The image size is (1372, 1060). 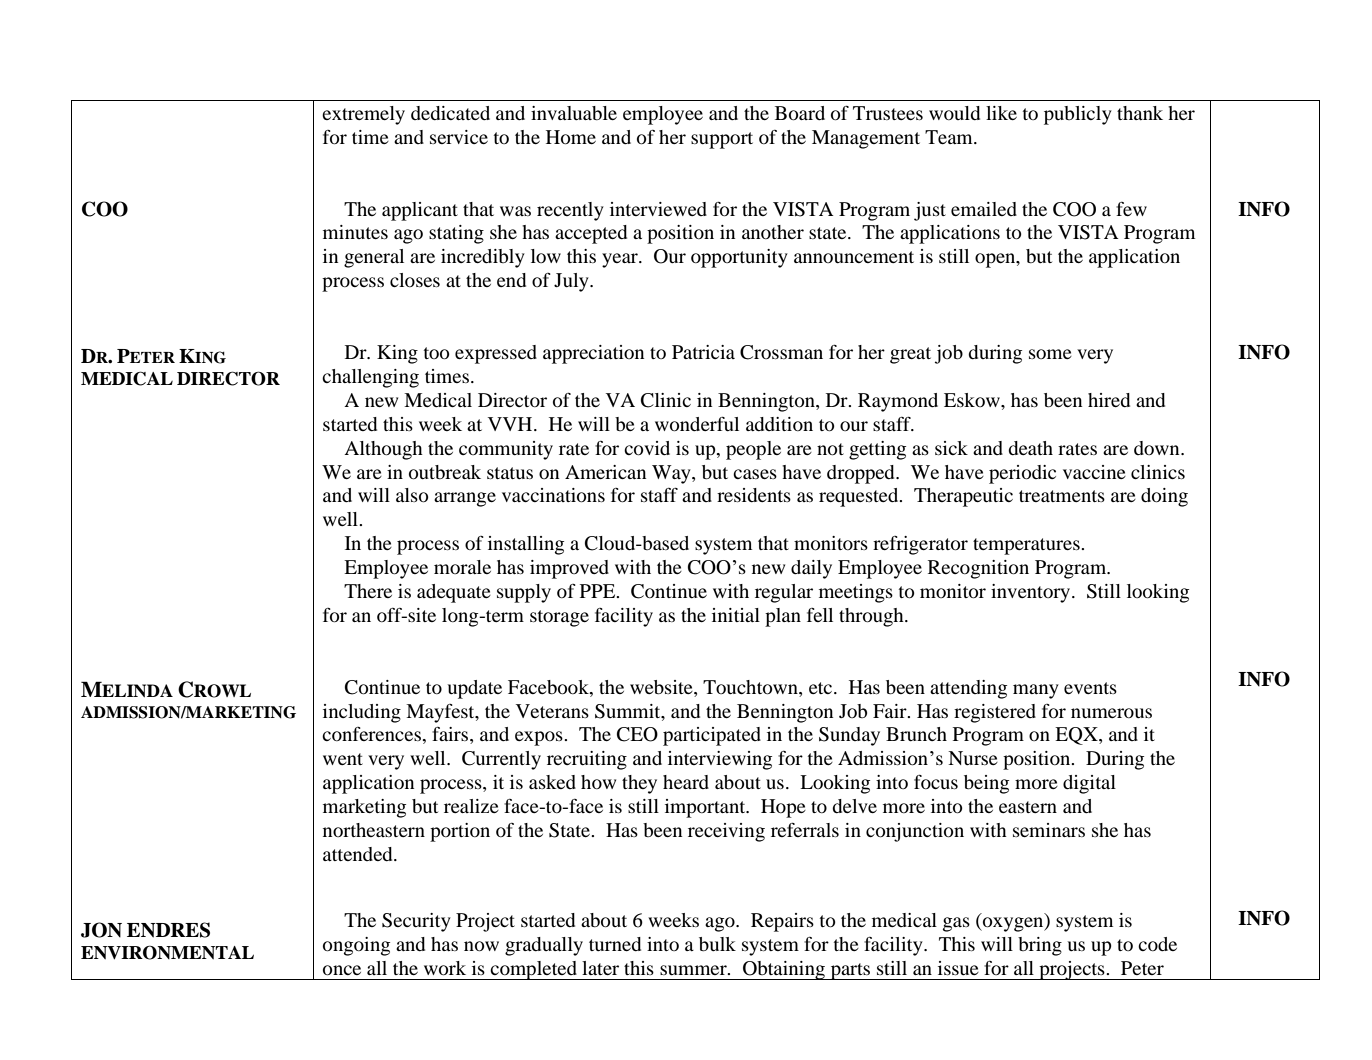 What do you see at coordinates (1027, 546) in the page?
I see `temperatures` at bounding box center [1027, 546].
